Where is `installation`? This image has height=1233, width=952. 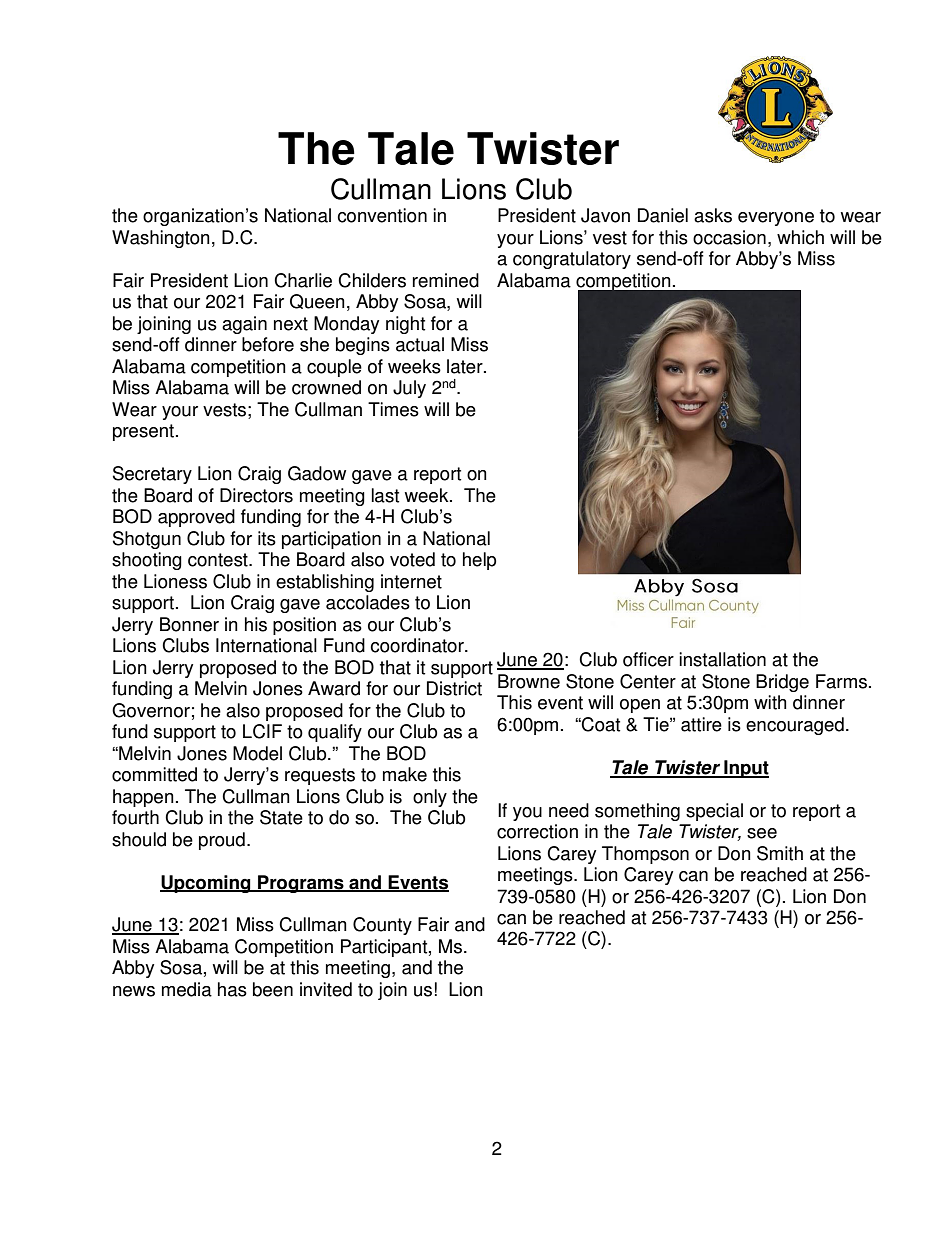
installation is located at coordinates (722, 659).
